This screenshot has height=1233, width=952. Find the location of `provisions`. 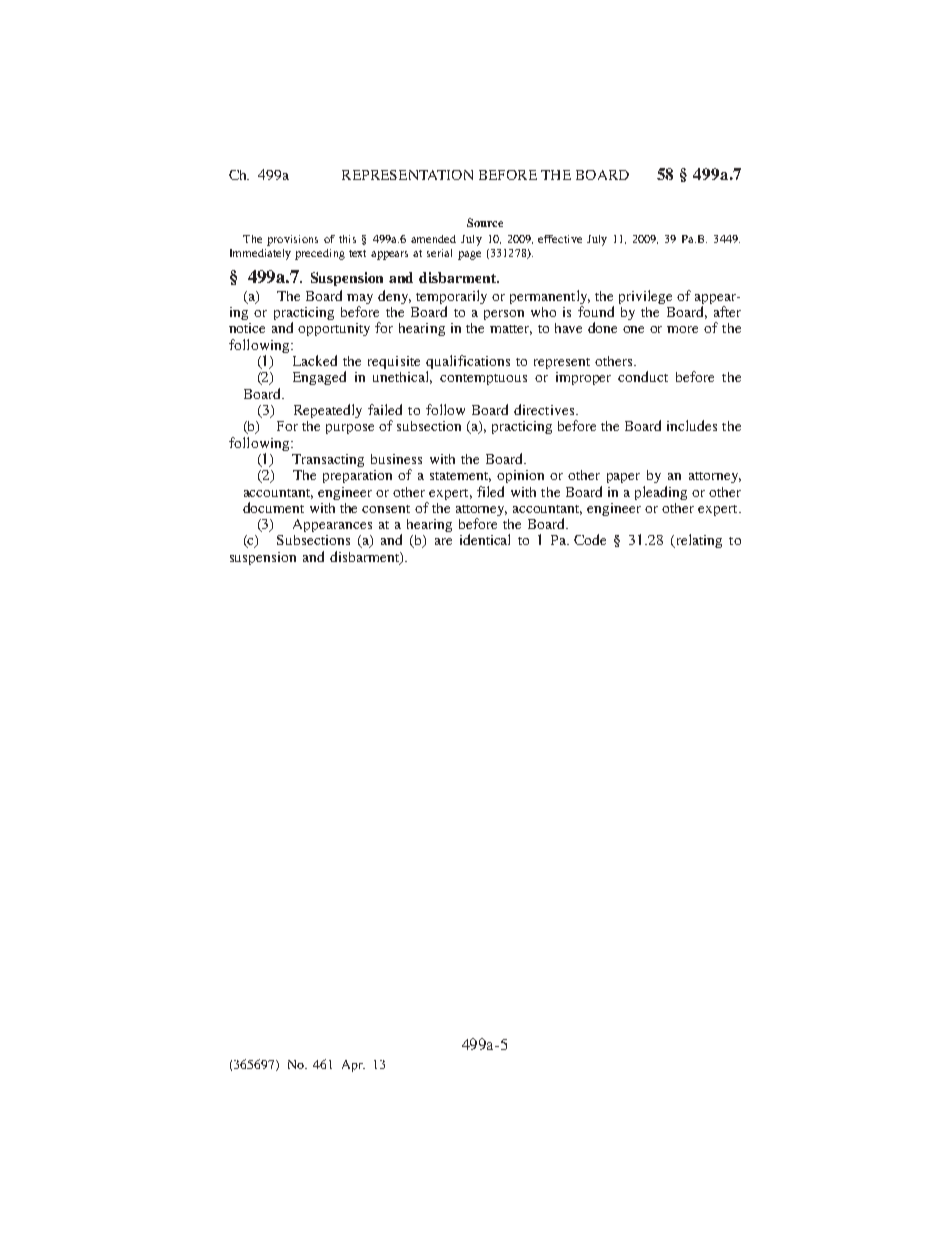

provisions is located at coordinates (292, 240).
